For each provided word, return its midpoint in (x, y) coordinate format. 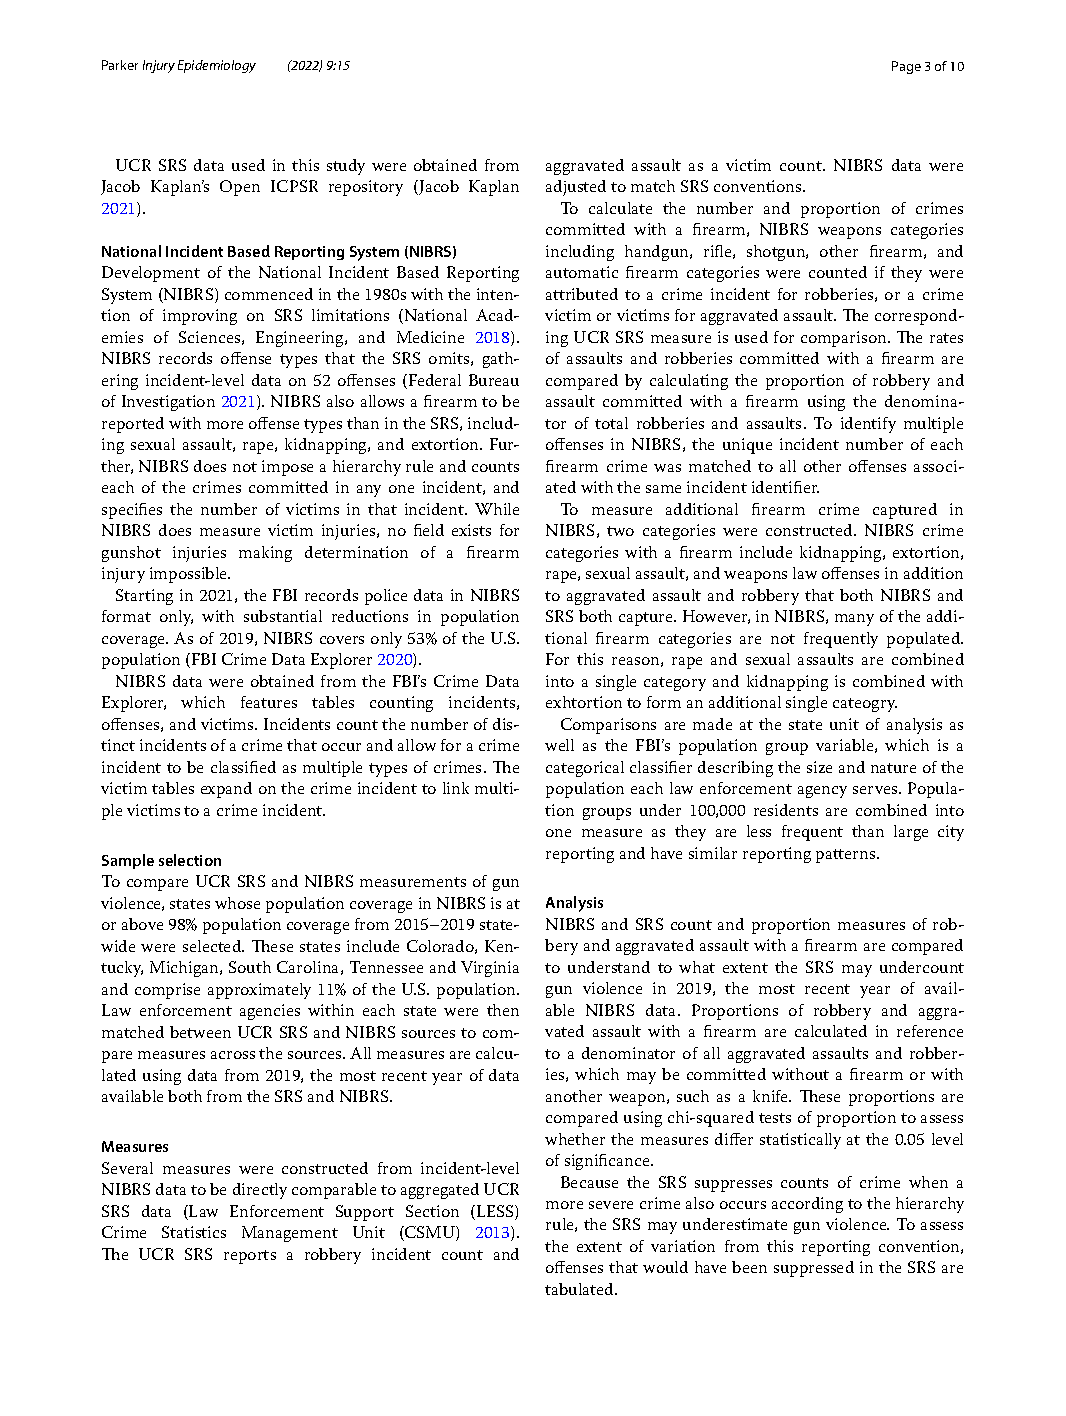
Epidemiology (217, 66)
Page (906, 67)
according (807, 1205)
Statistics (194, 1232)
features (269, 702)
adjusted (576, 188)
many (854, 620)
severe (611, 1205)
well (559, 745)
